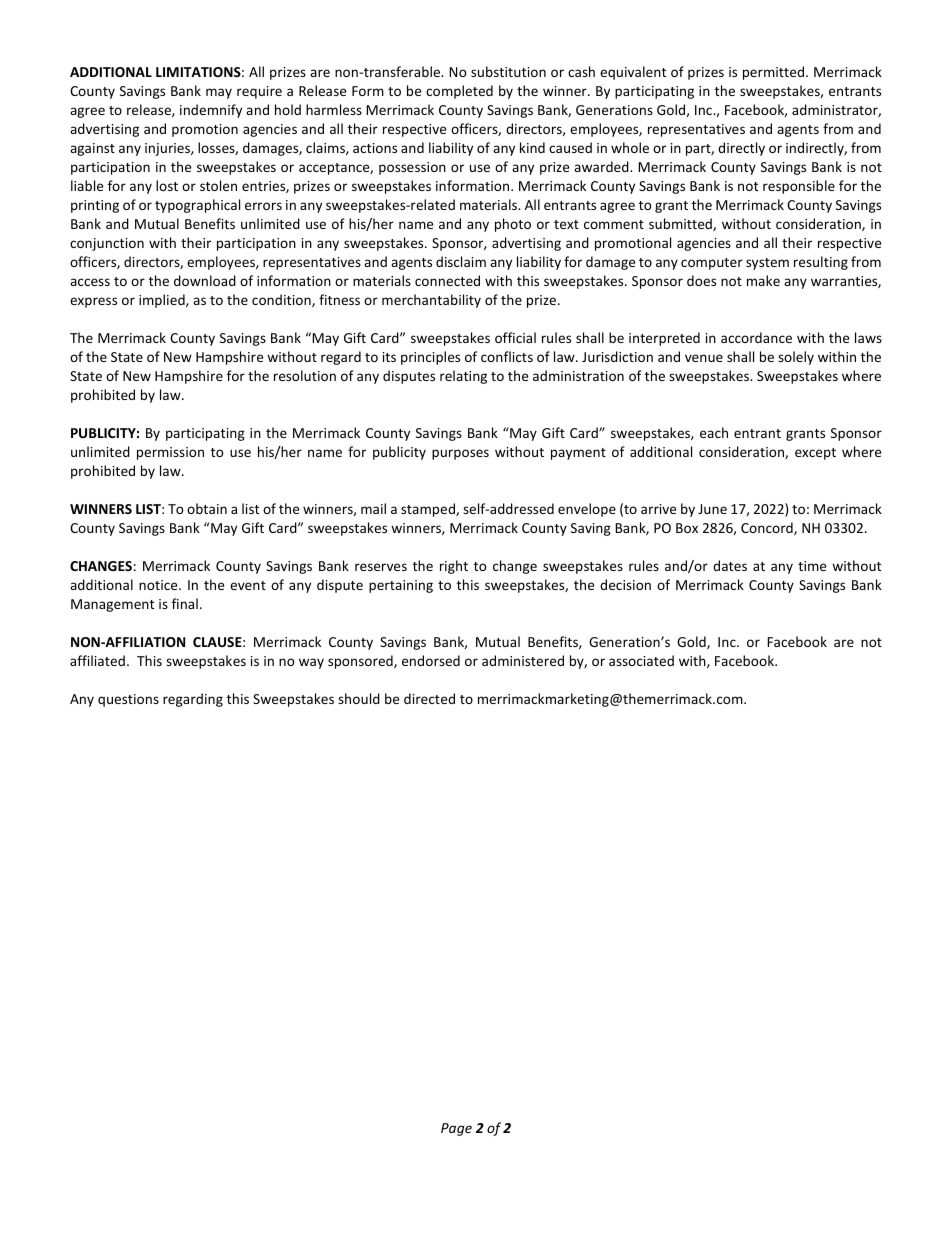 The image size is (952, 1233). Describe the element at coordinates (459, 92) in the page. I see `completed` at that location.
